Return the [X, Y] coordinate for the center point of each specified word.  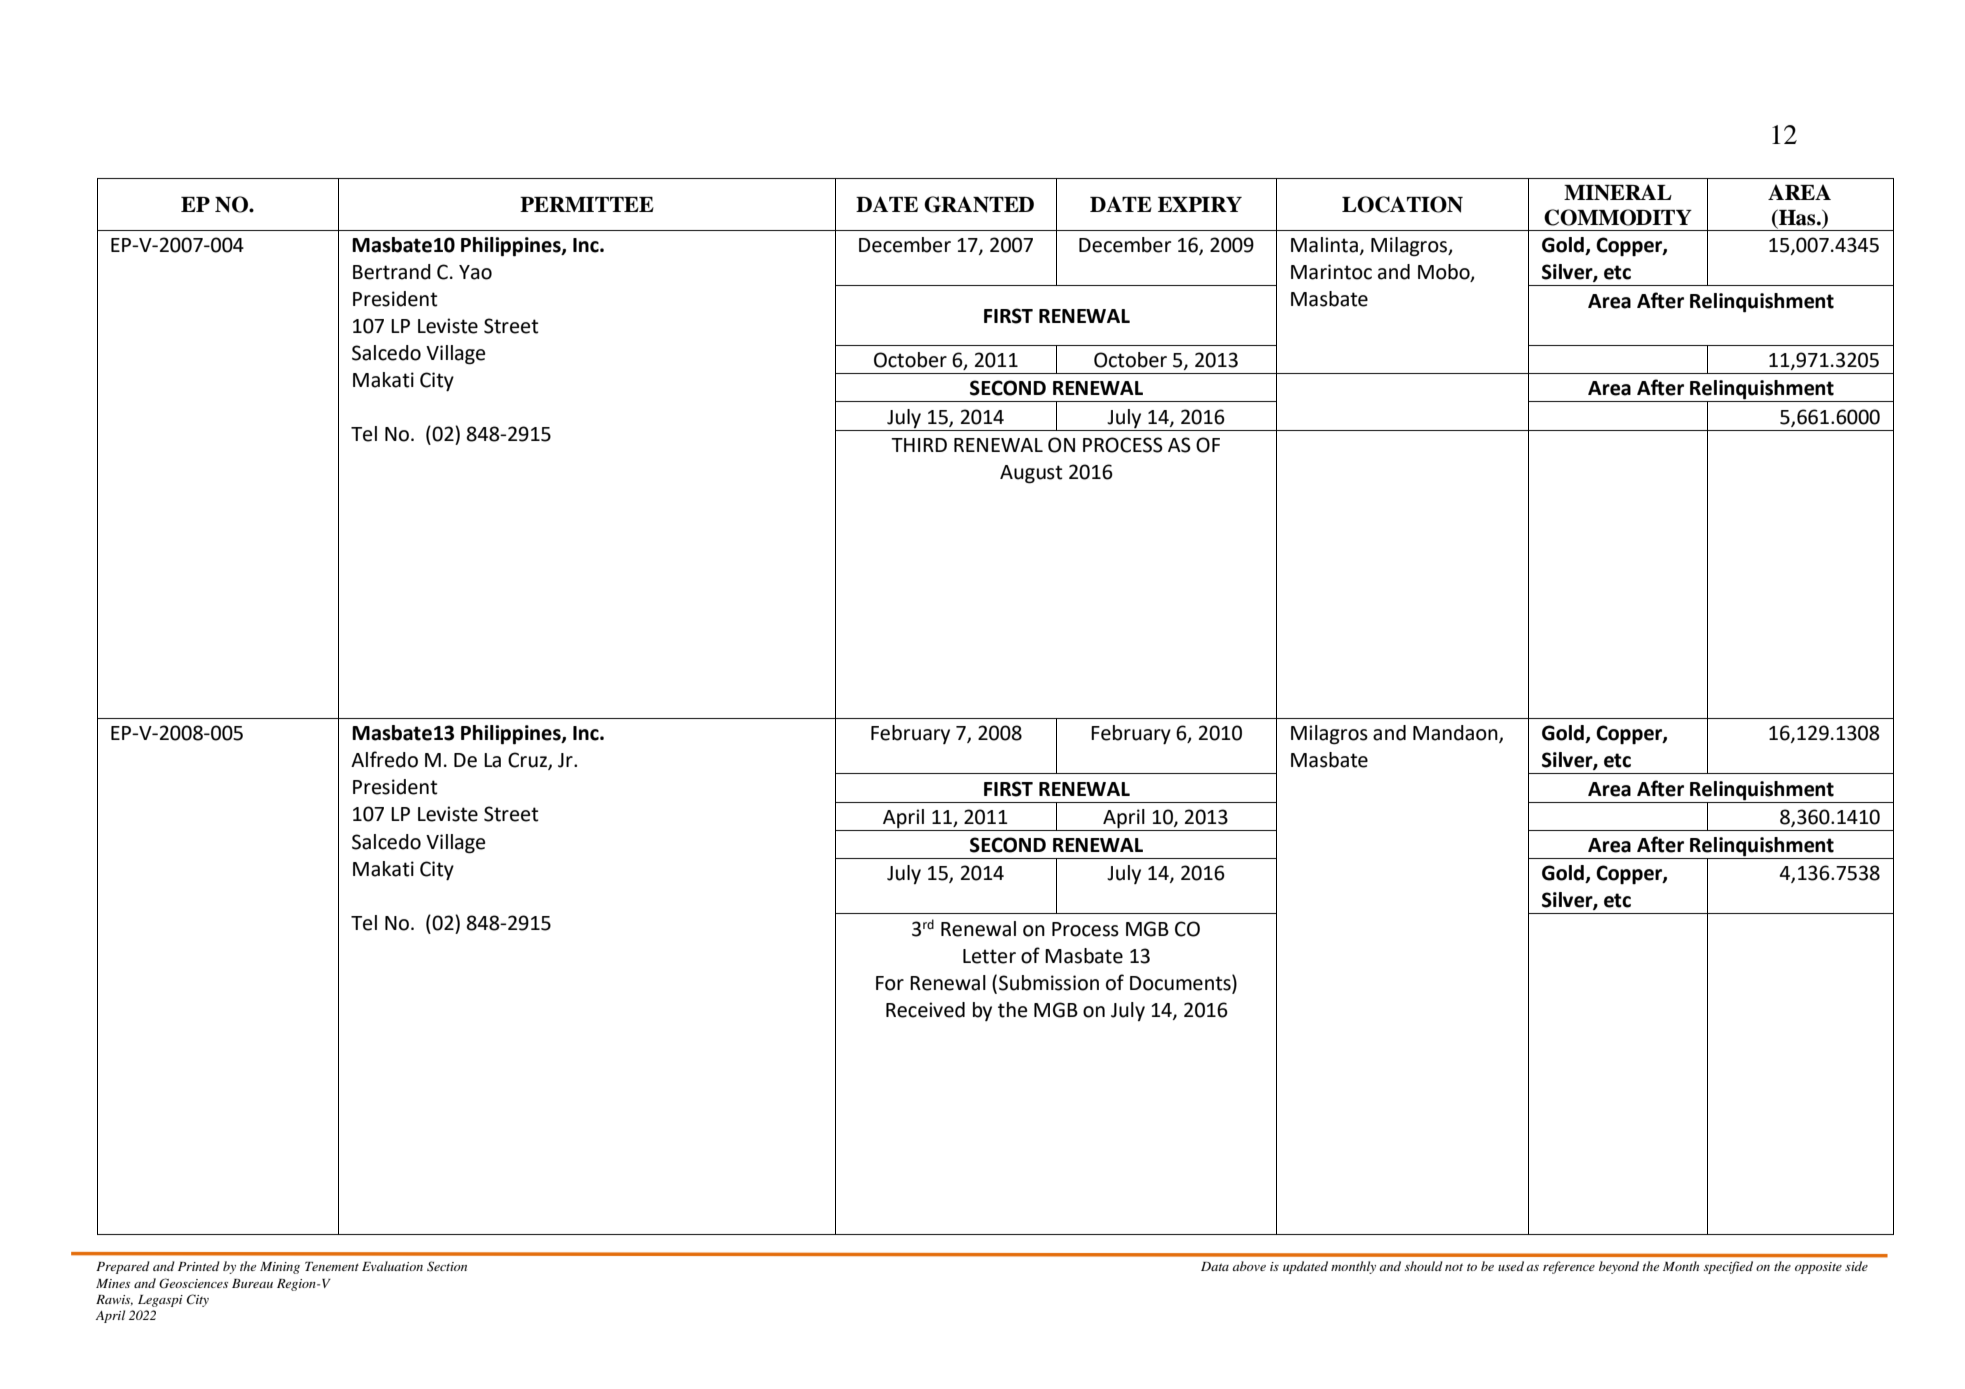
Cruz [528, 761]
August [1031, 474]
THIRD [919, 445]
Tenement [332, 1266]
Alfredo [384, 759]
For [890, 983]
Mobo [1445, 273]
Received [925, 1010]
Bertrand [392, 272]
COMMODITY [1618, 217]
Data [1215, 1266]
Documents [1181, 983]
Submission [1049, 983]
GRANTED [979, 204]
